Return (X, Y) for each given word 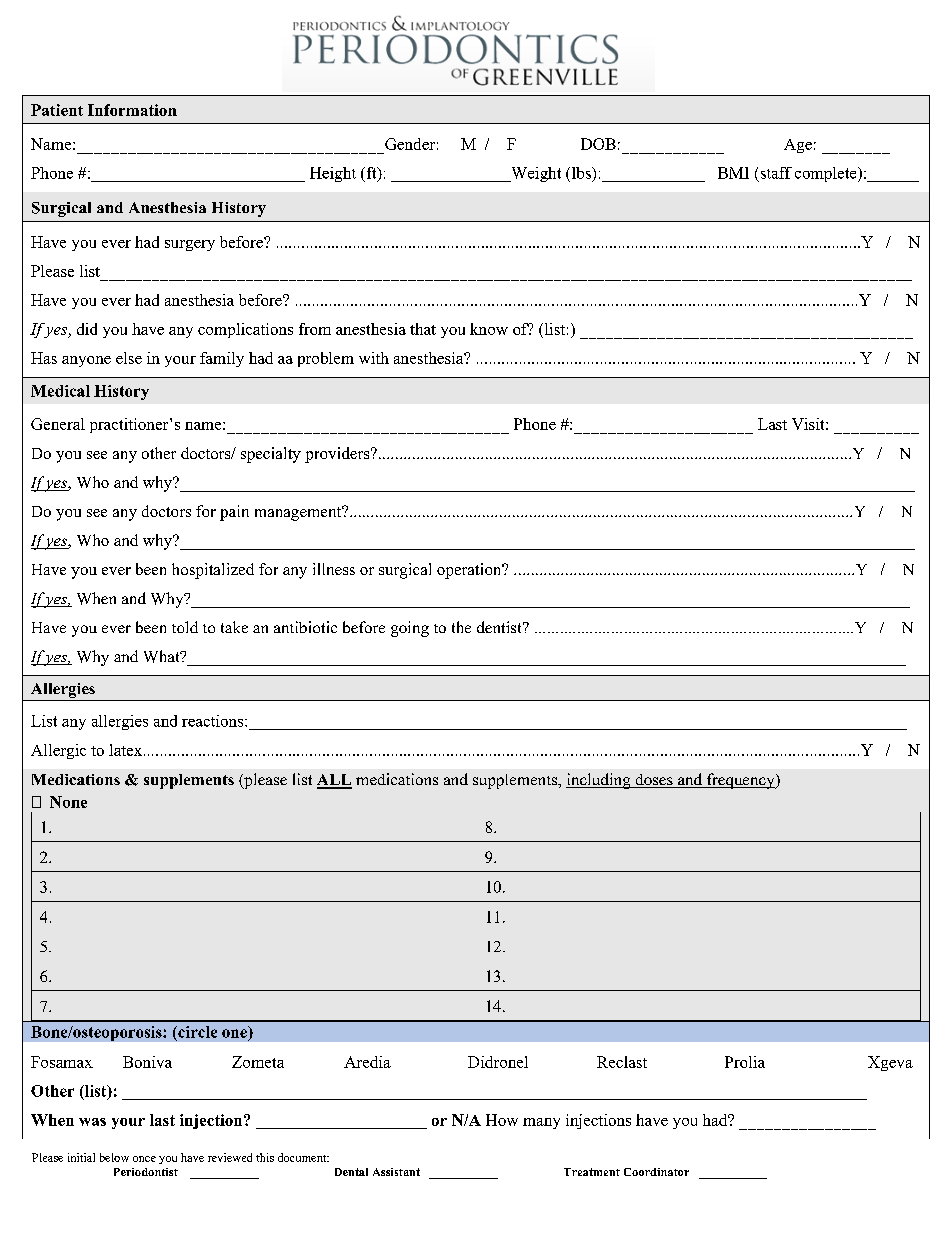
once (144, 1159)
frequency (741, 781)
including (599, 781)
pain (234, 513)
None (68, 802)
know (489, 329)
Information (132, 110)
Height (333, 174)
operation (470, 571)
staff (776, 173)
